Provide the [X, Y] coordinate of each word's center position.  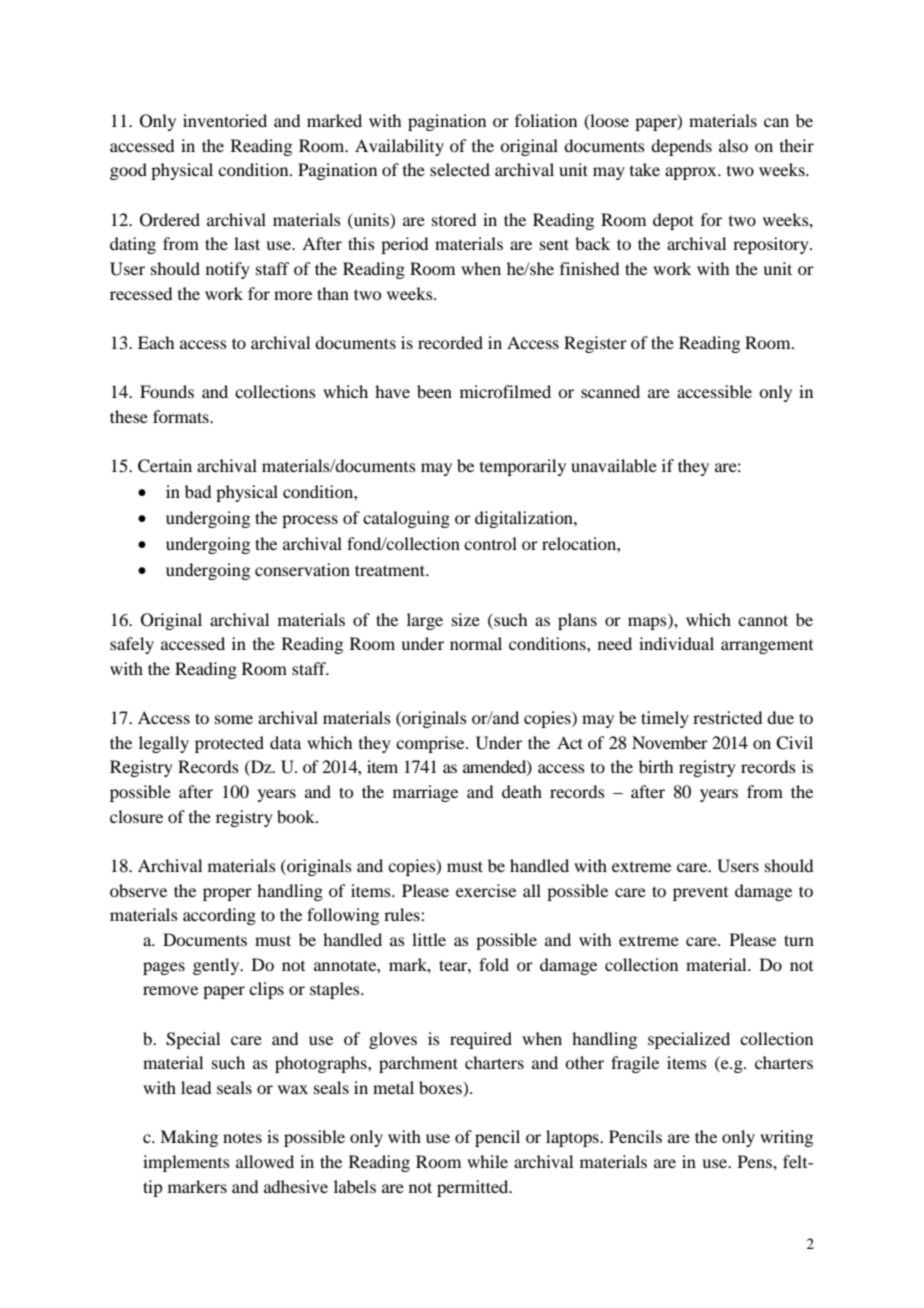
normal [476, 643]
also [733, 145]
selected [460, 169]
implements [186, 1163]
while [487, 1161]
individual [676, 643]
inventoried [225, 120]
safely [132, 645]
